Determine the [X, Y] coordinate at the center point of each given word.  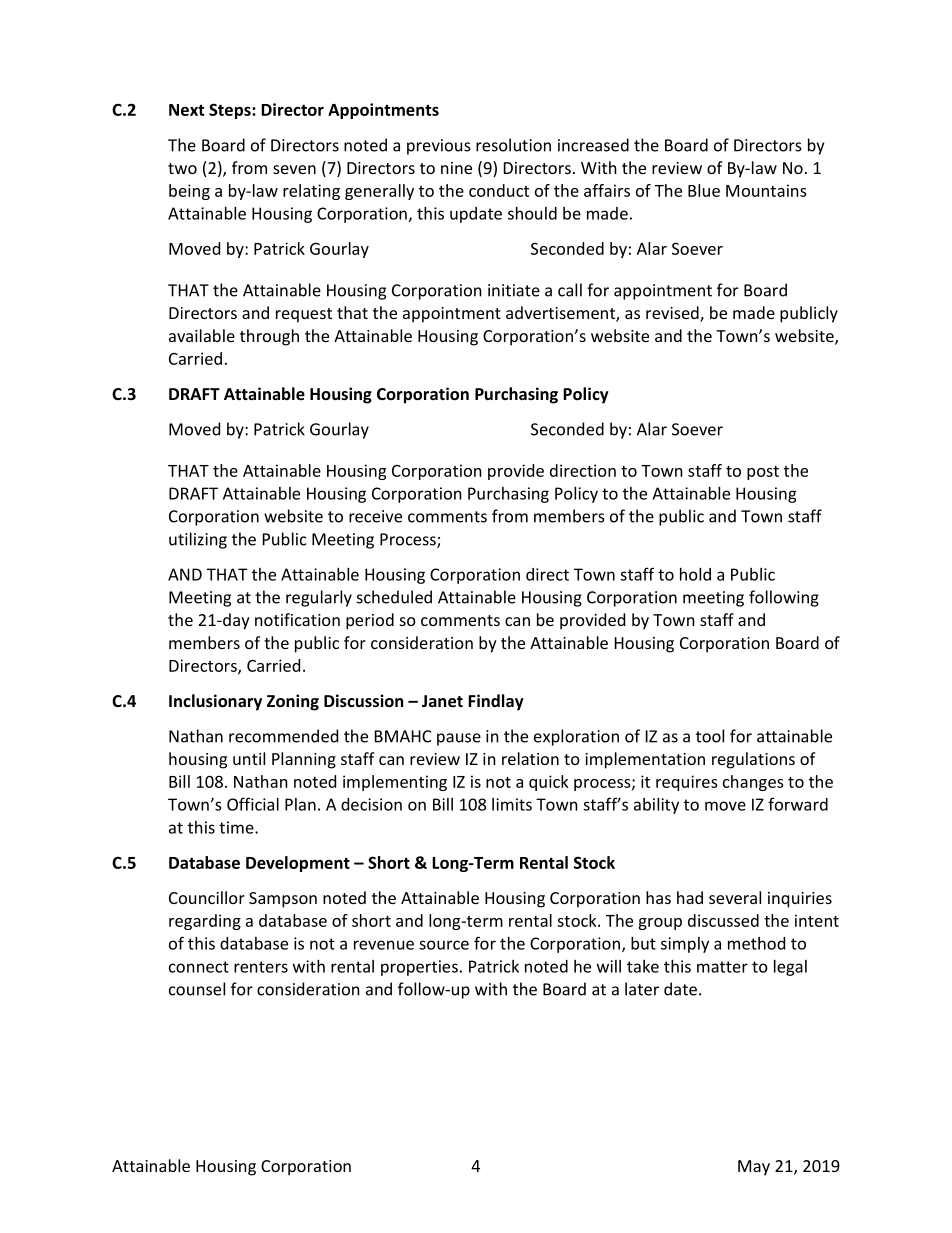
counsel [197, 989]
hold [695, 574]
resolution [513, 145]
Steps [231, 111]
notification [297, 619]
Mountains [766, 190]
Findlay [496, 702]
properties [419, 968]
